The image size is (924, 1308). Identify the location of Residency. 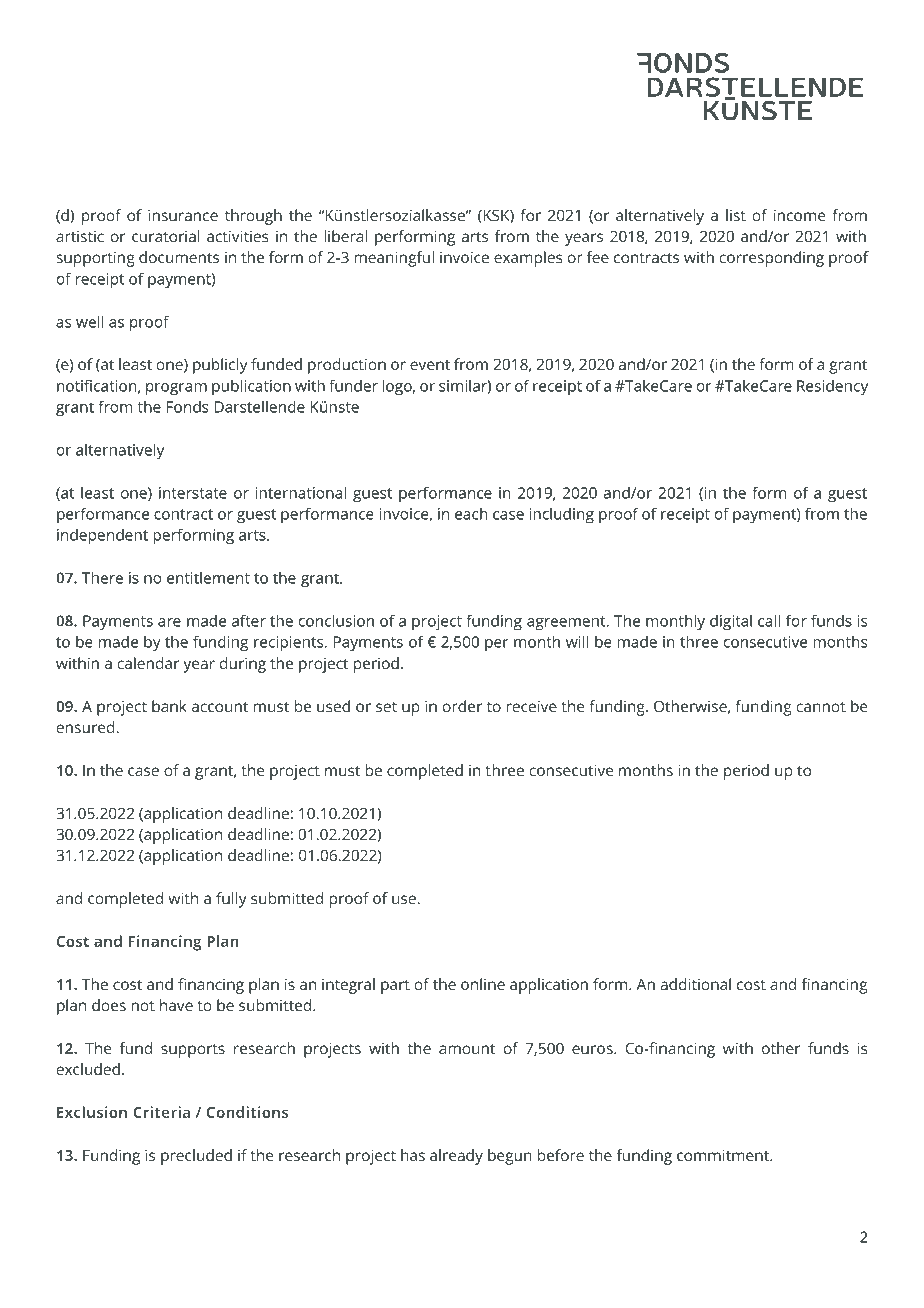
(832, 387).
